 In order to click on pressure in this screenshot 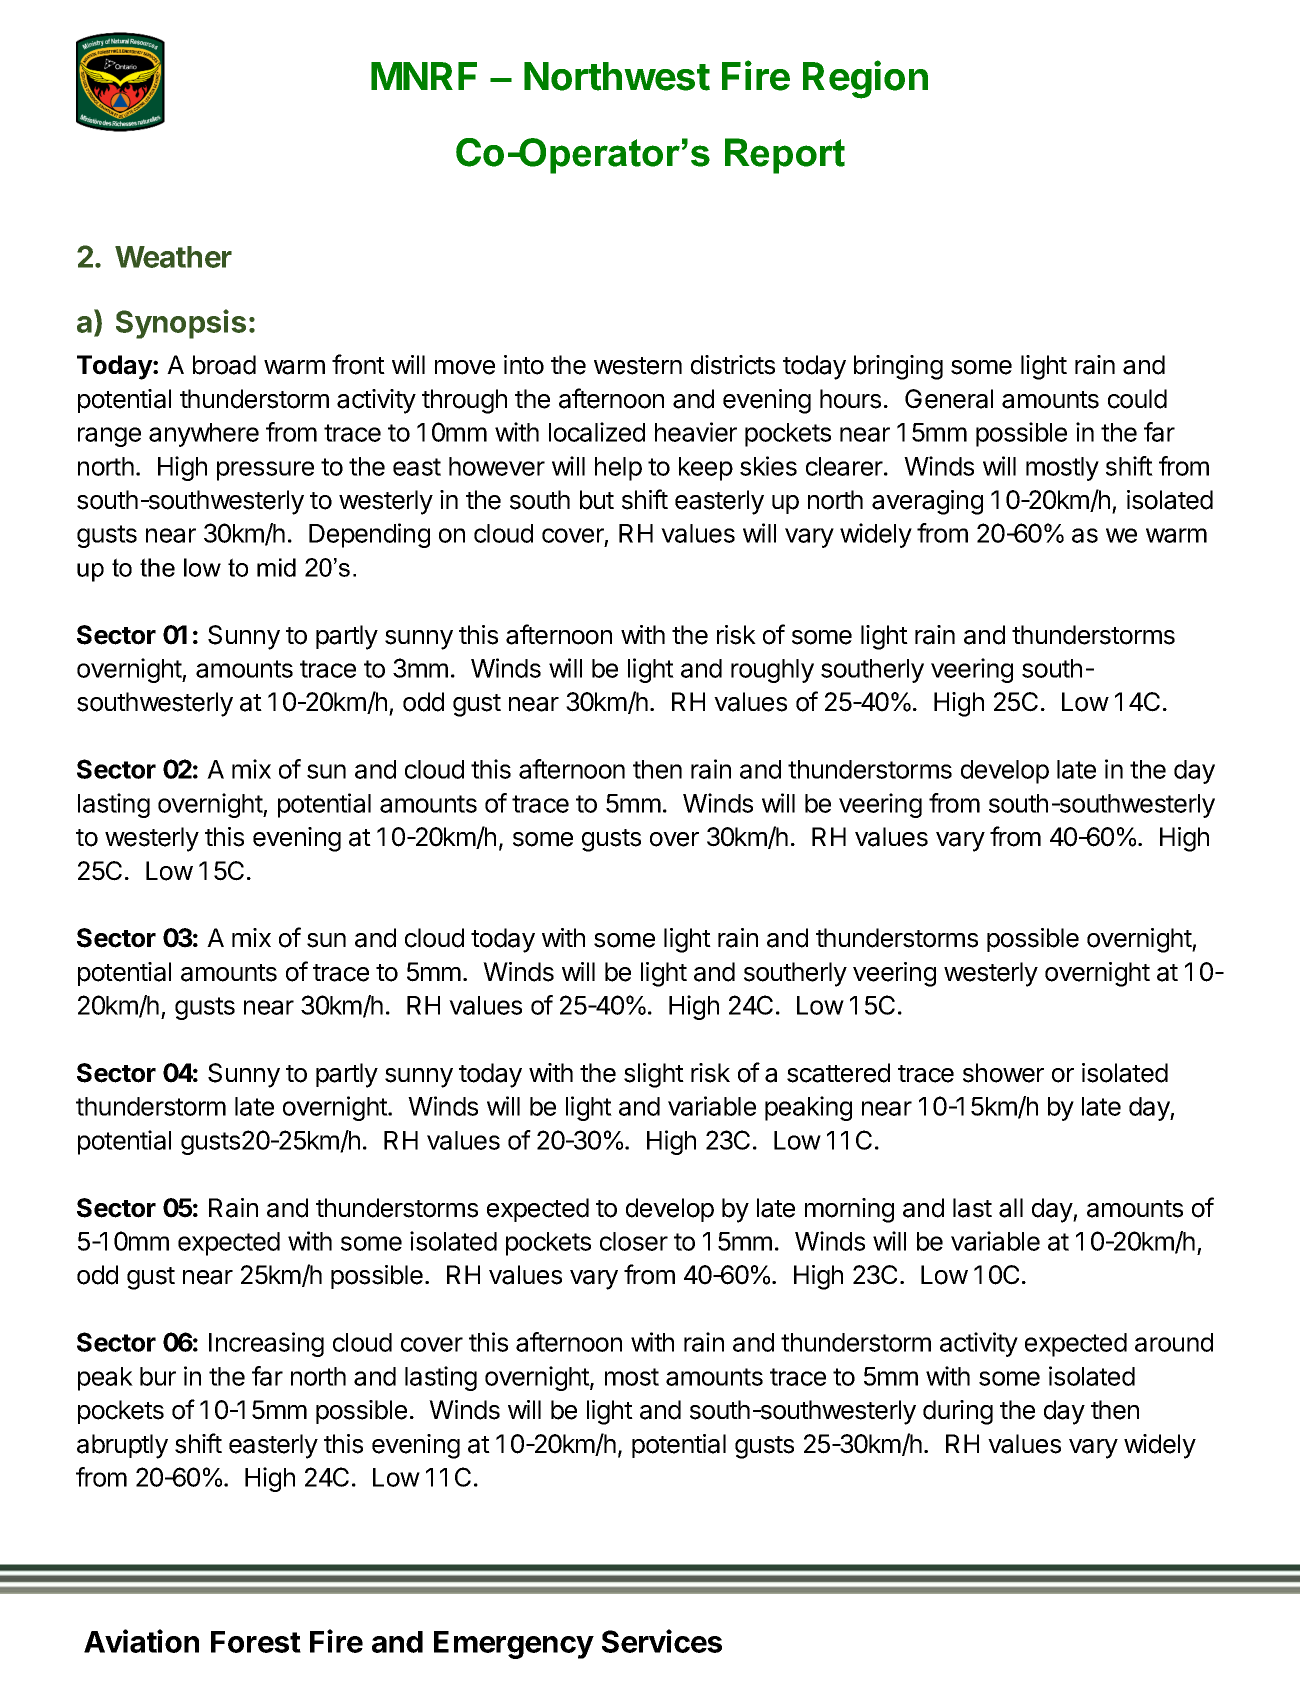, I will do `click(265, 471)`.
